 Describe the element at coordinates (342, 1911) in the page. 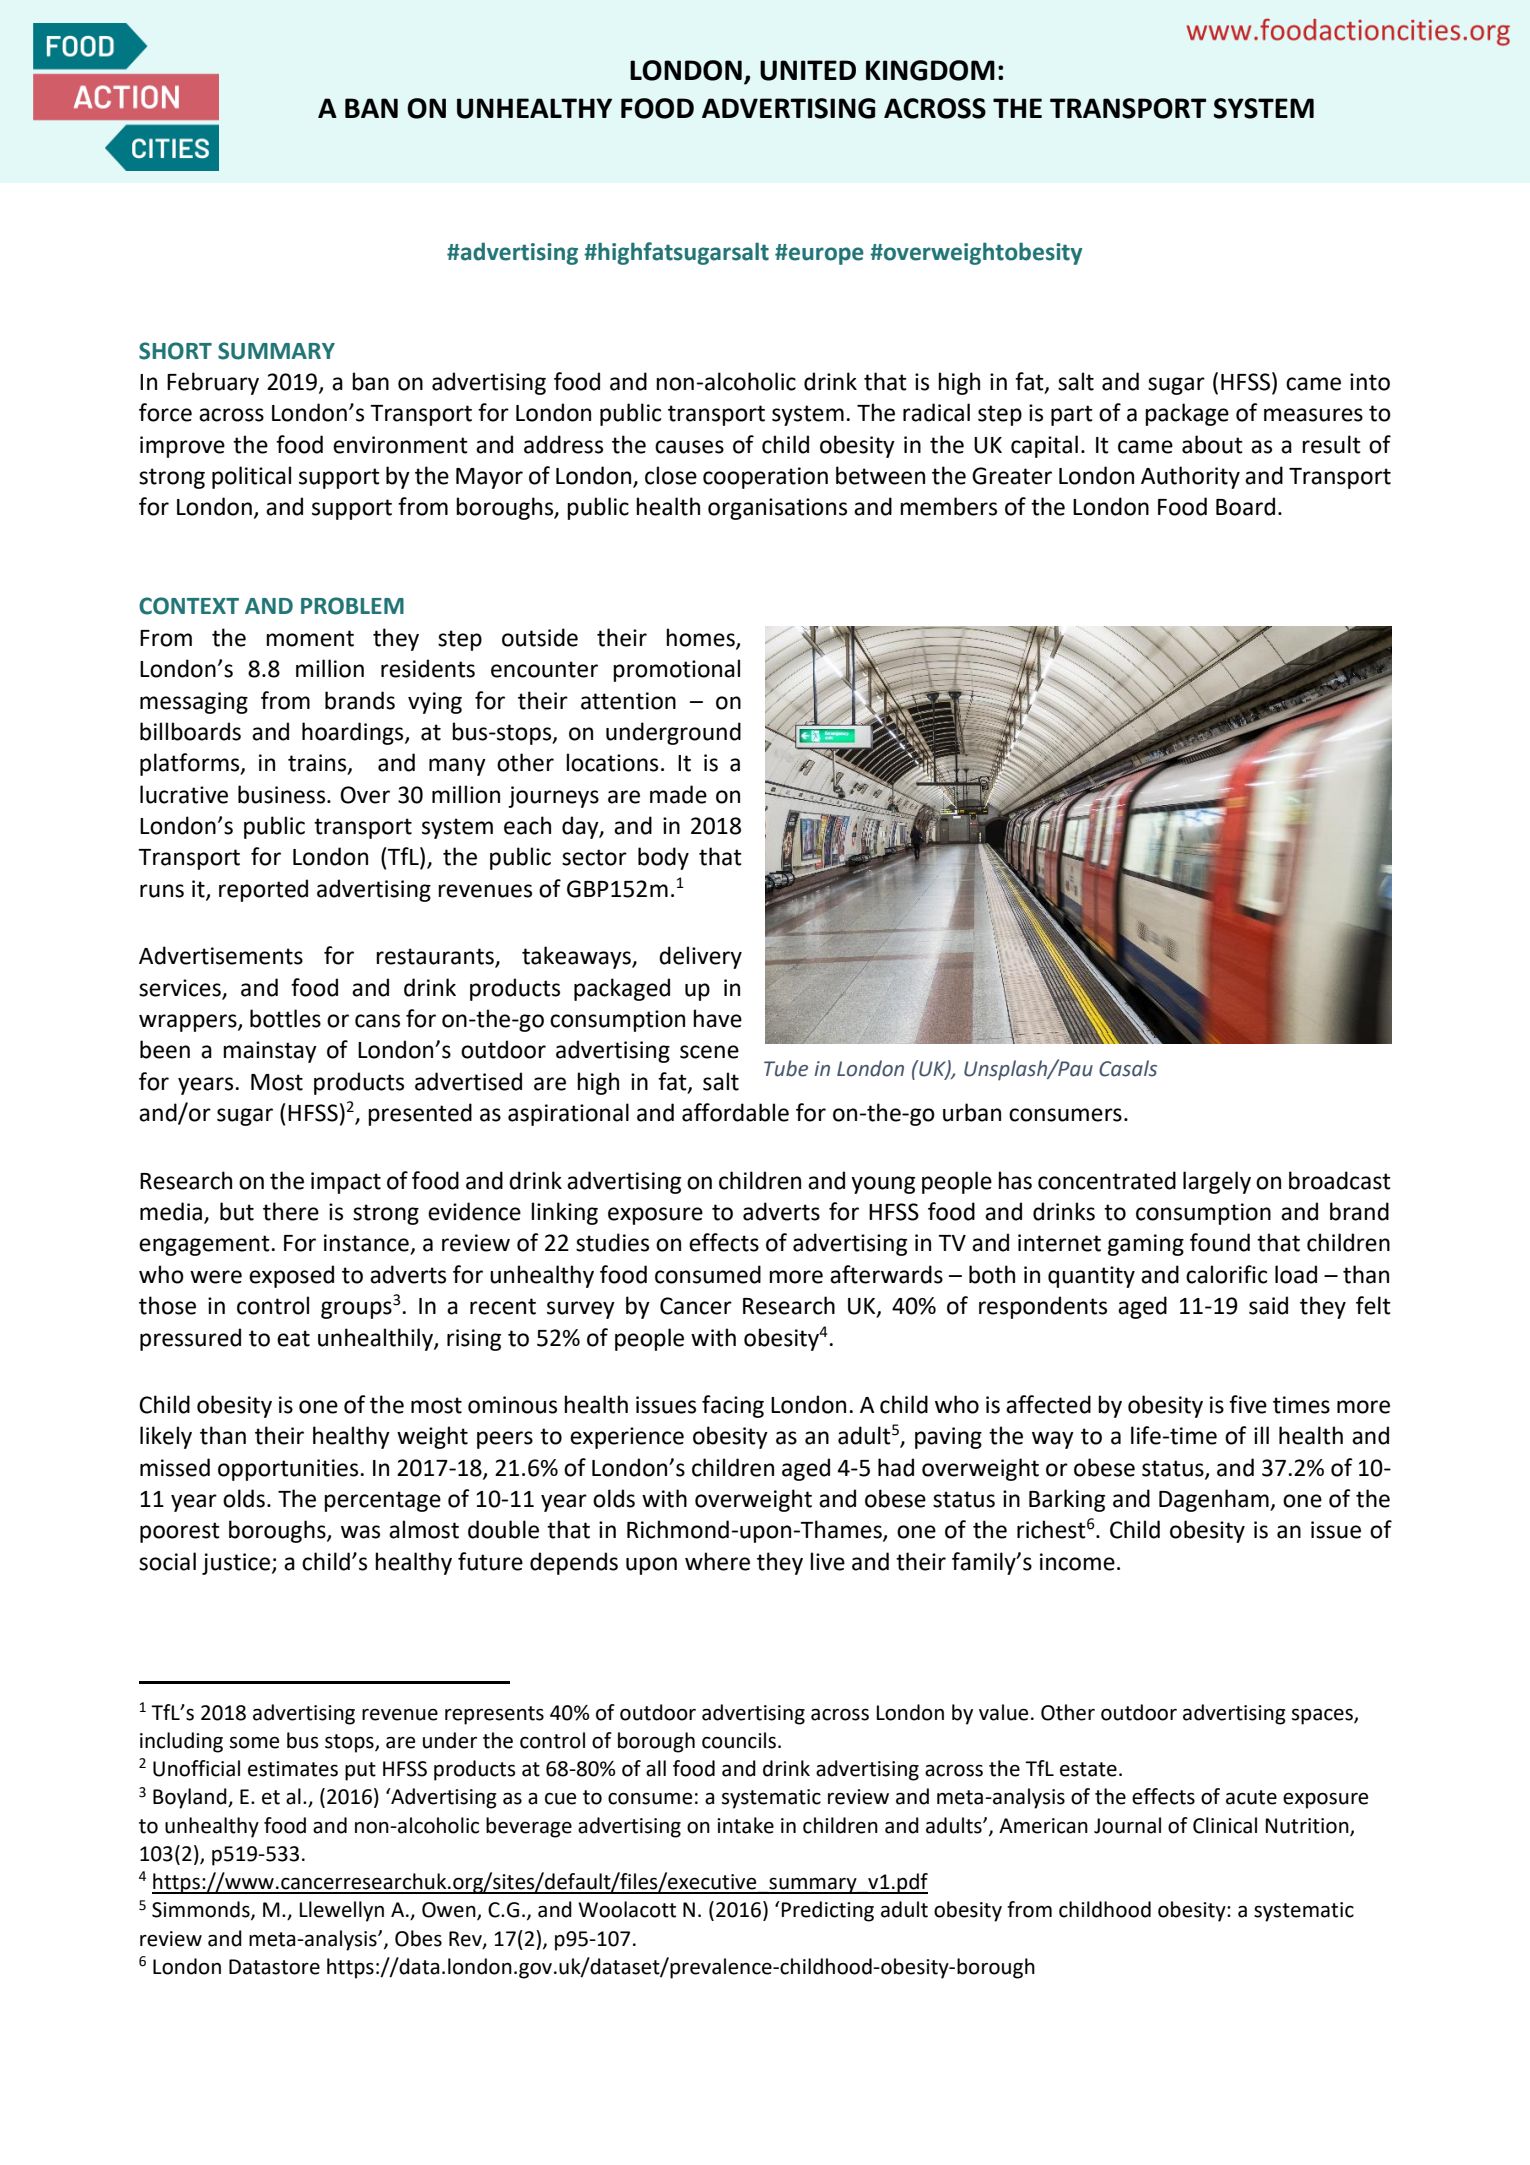

I see `Llewellyn` at that location.
